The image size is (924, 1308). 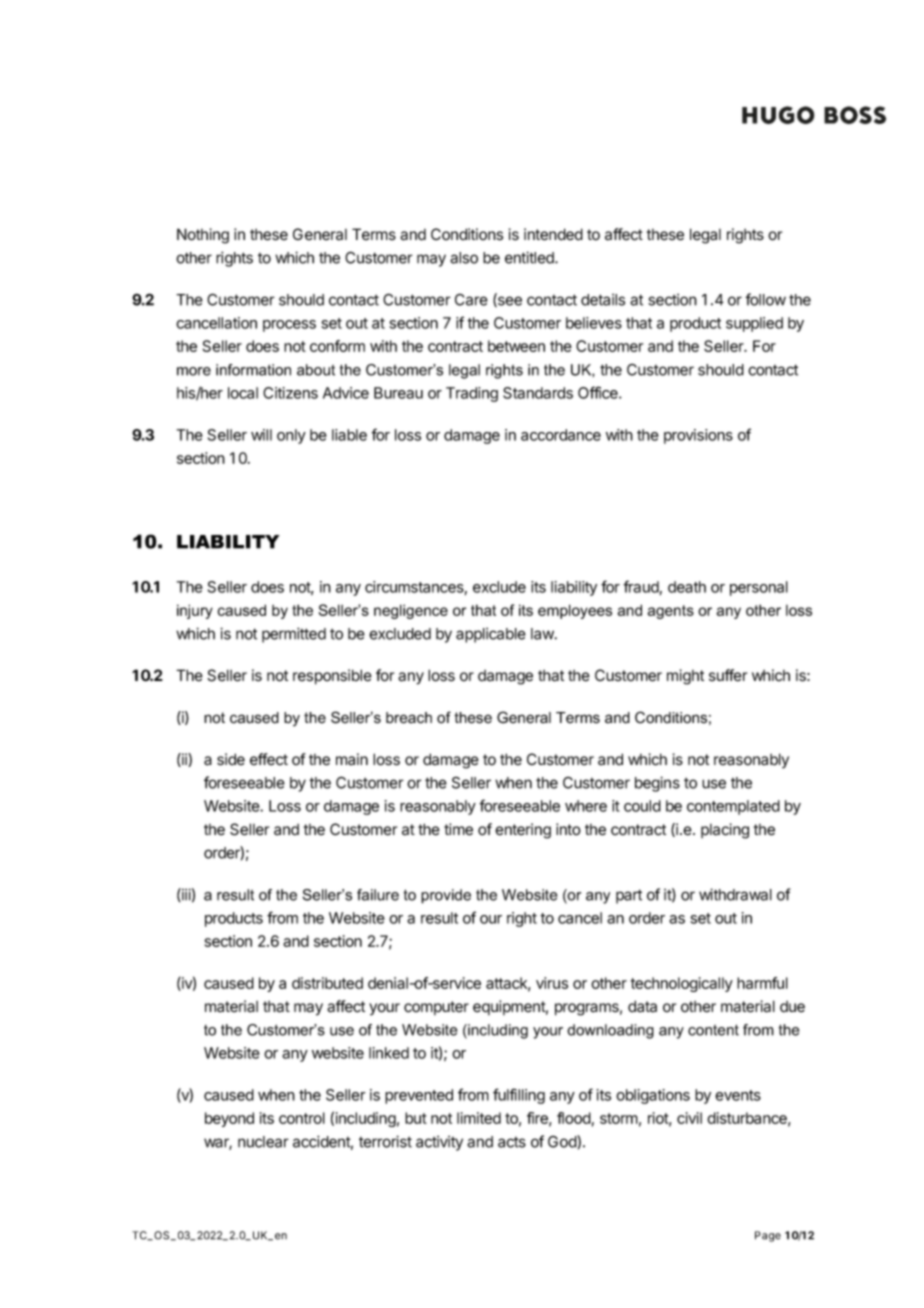 What do you see at coordinates (269, 759) in the screenshot?
I see `effect` at bounding box center [269, 759].
